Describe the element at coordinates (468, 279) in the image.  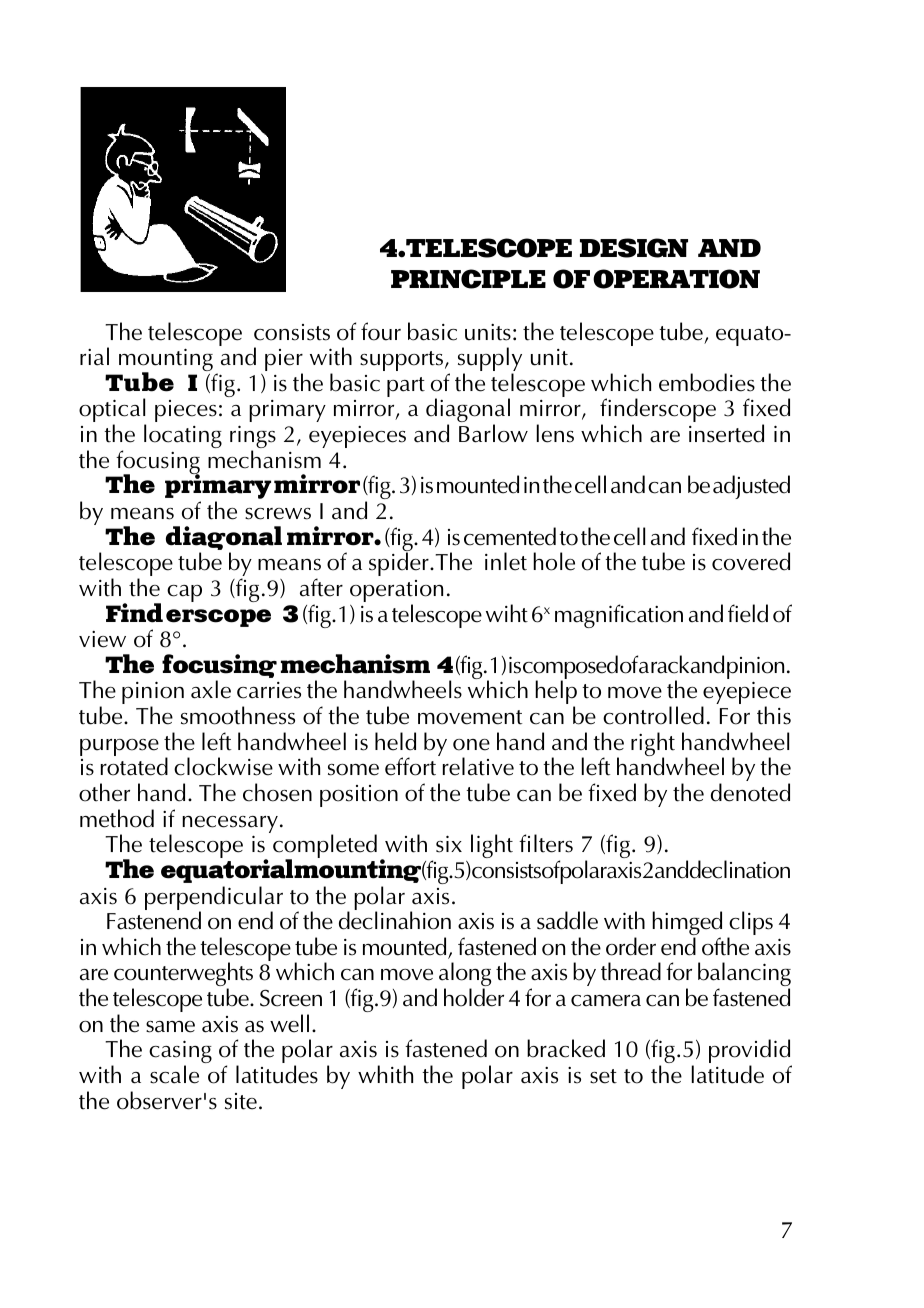
I see `principle` at that location.
